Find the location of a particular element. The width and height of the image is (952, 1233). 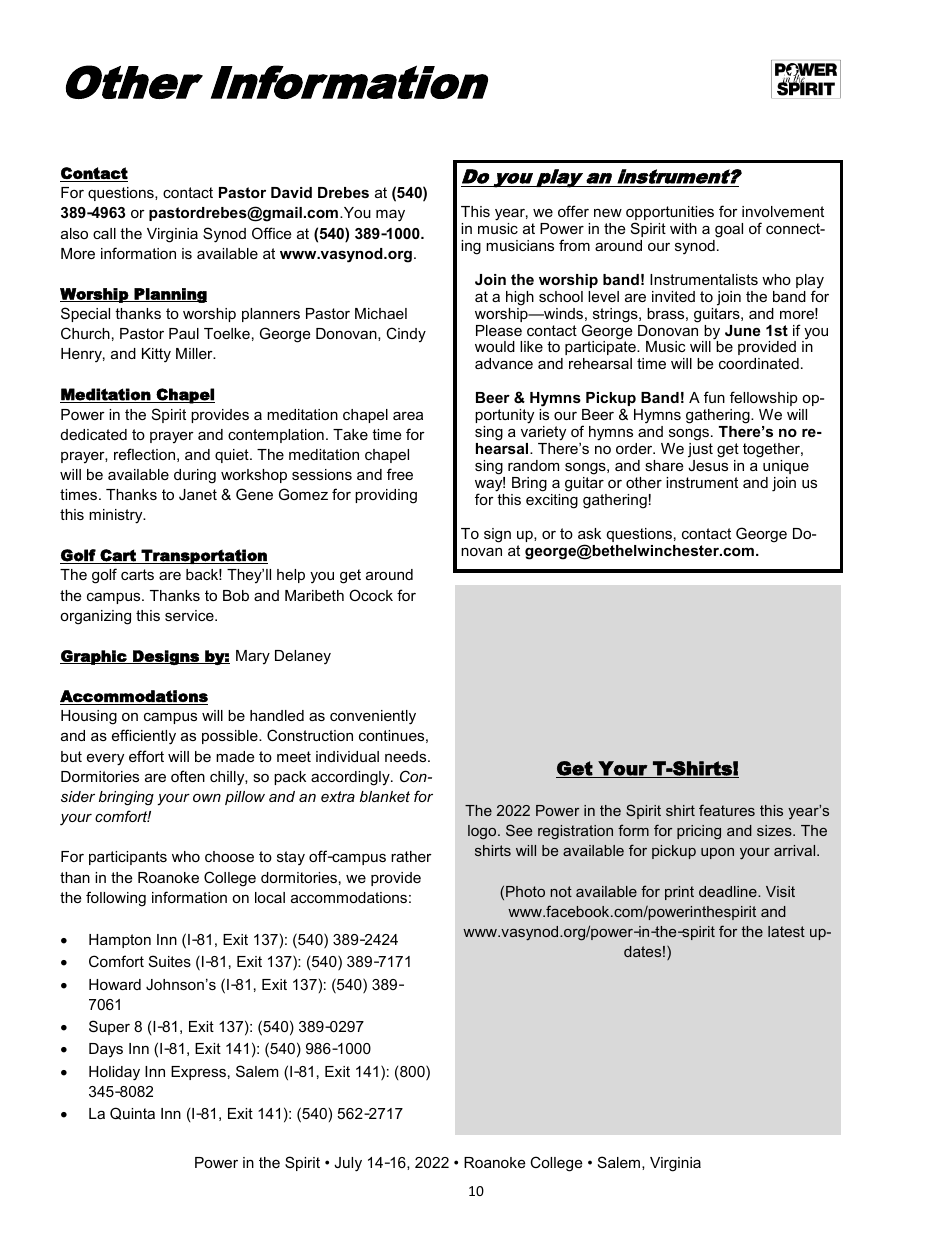

features is located at coordinates (727, 810).
